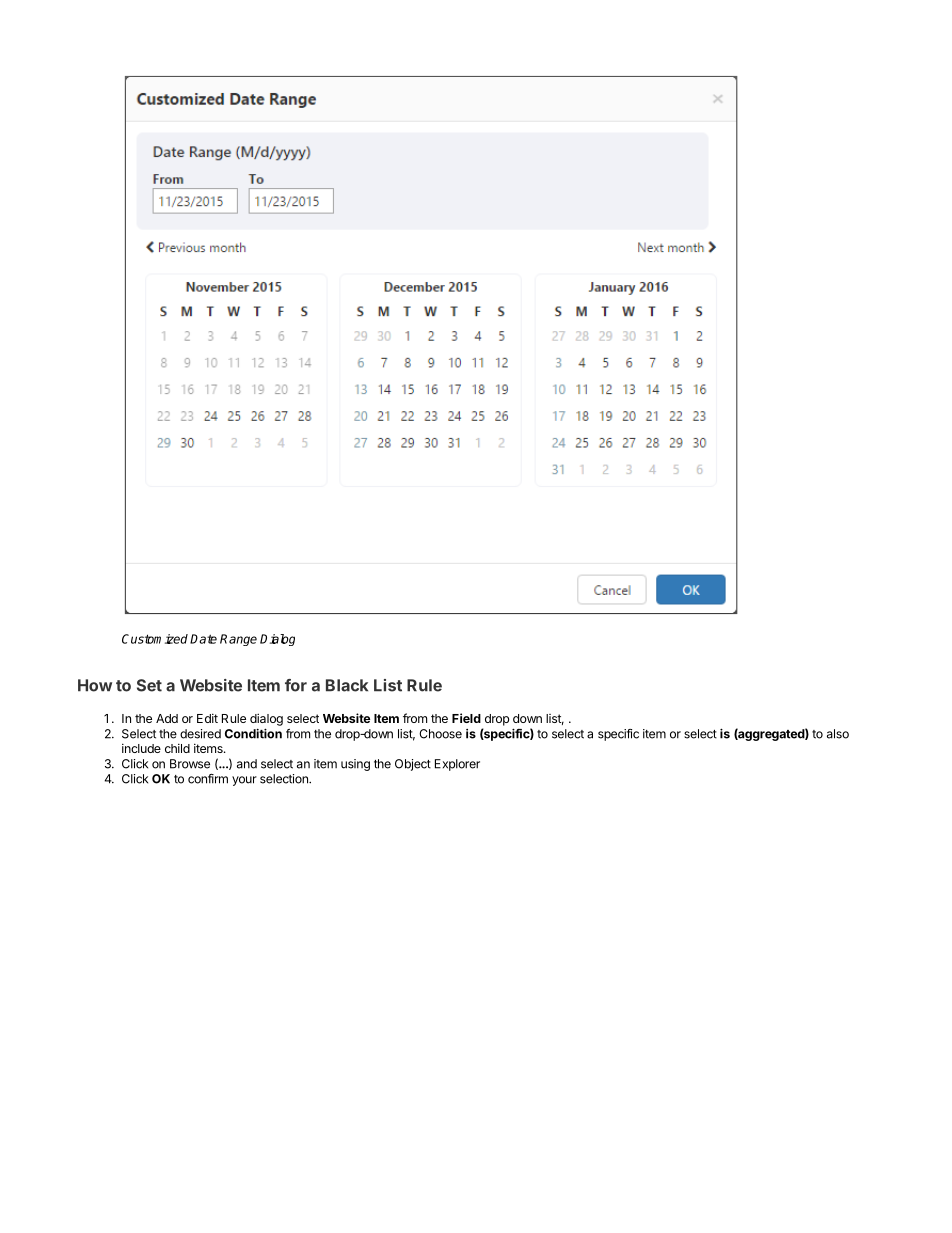  I want to click on Choose, so click(440, 734).
